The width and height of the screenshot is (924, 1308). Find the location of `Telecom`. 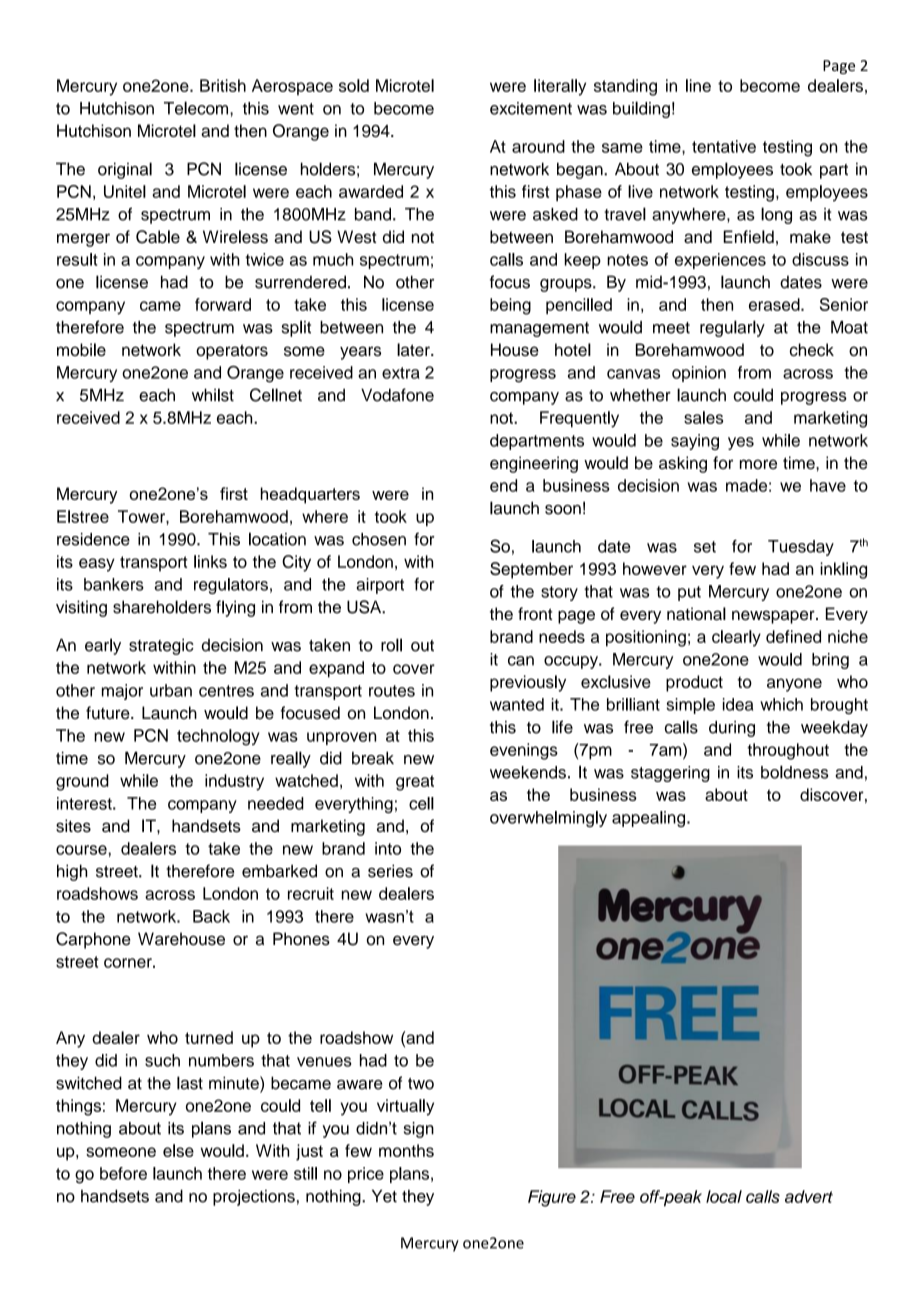

Telecom is located at coordinates (197, 108).
